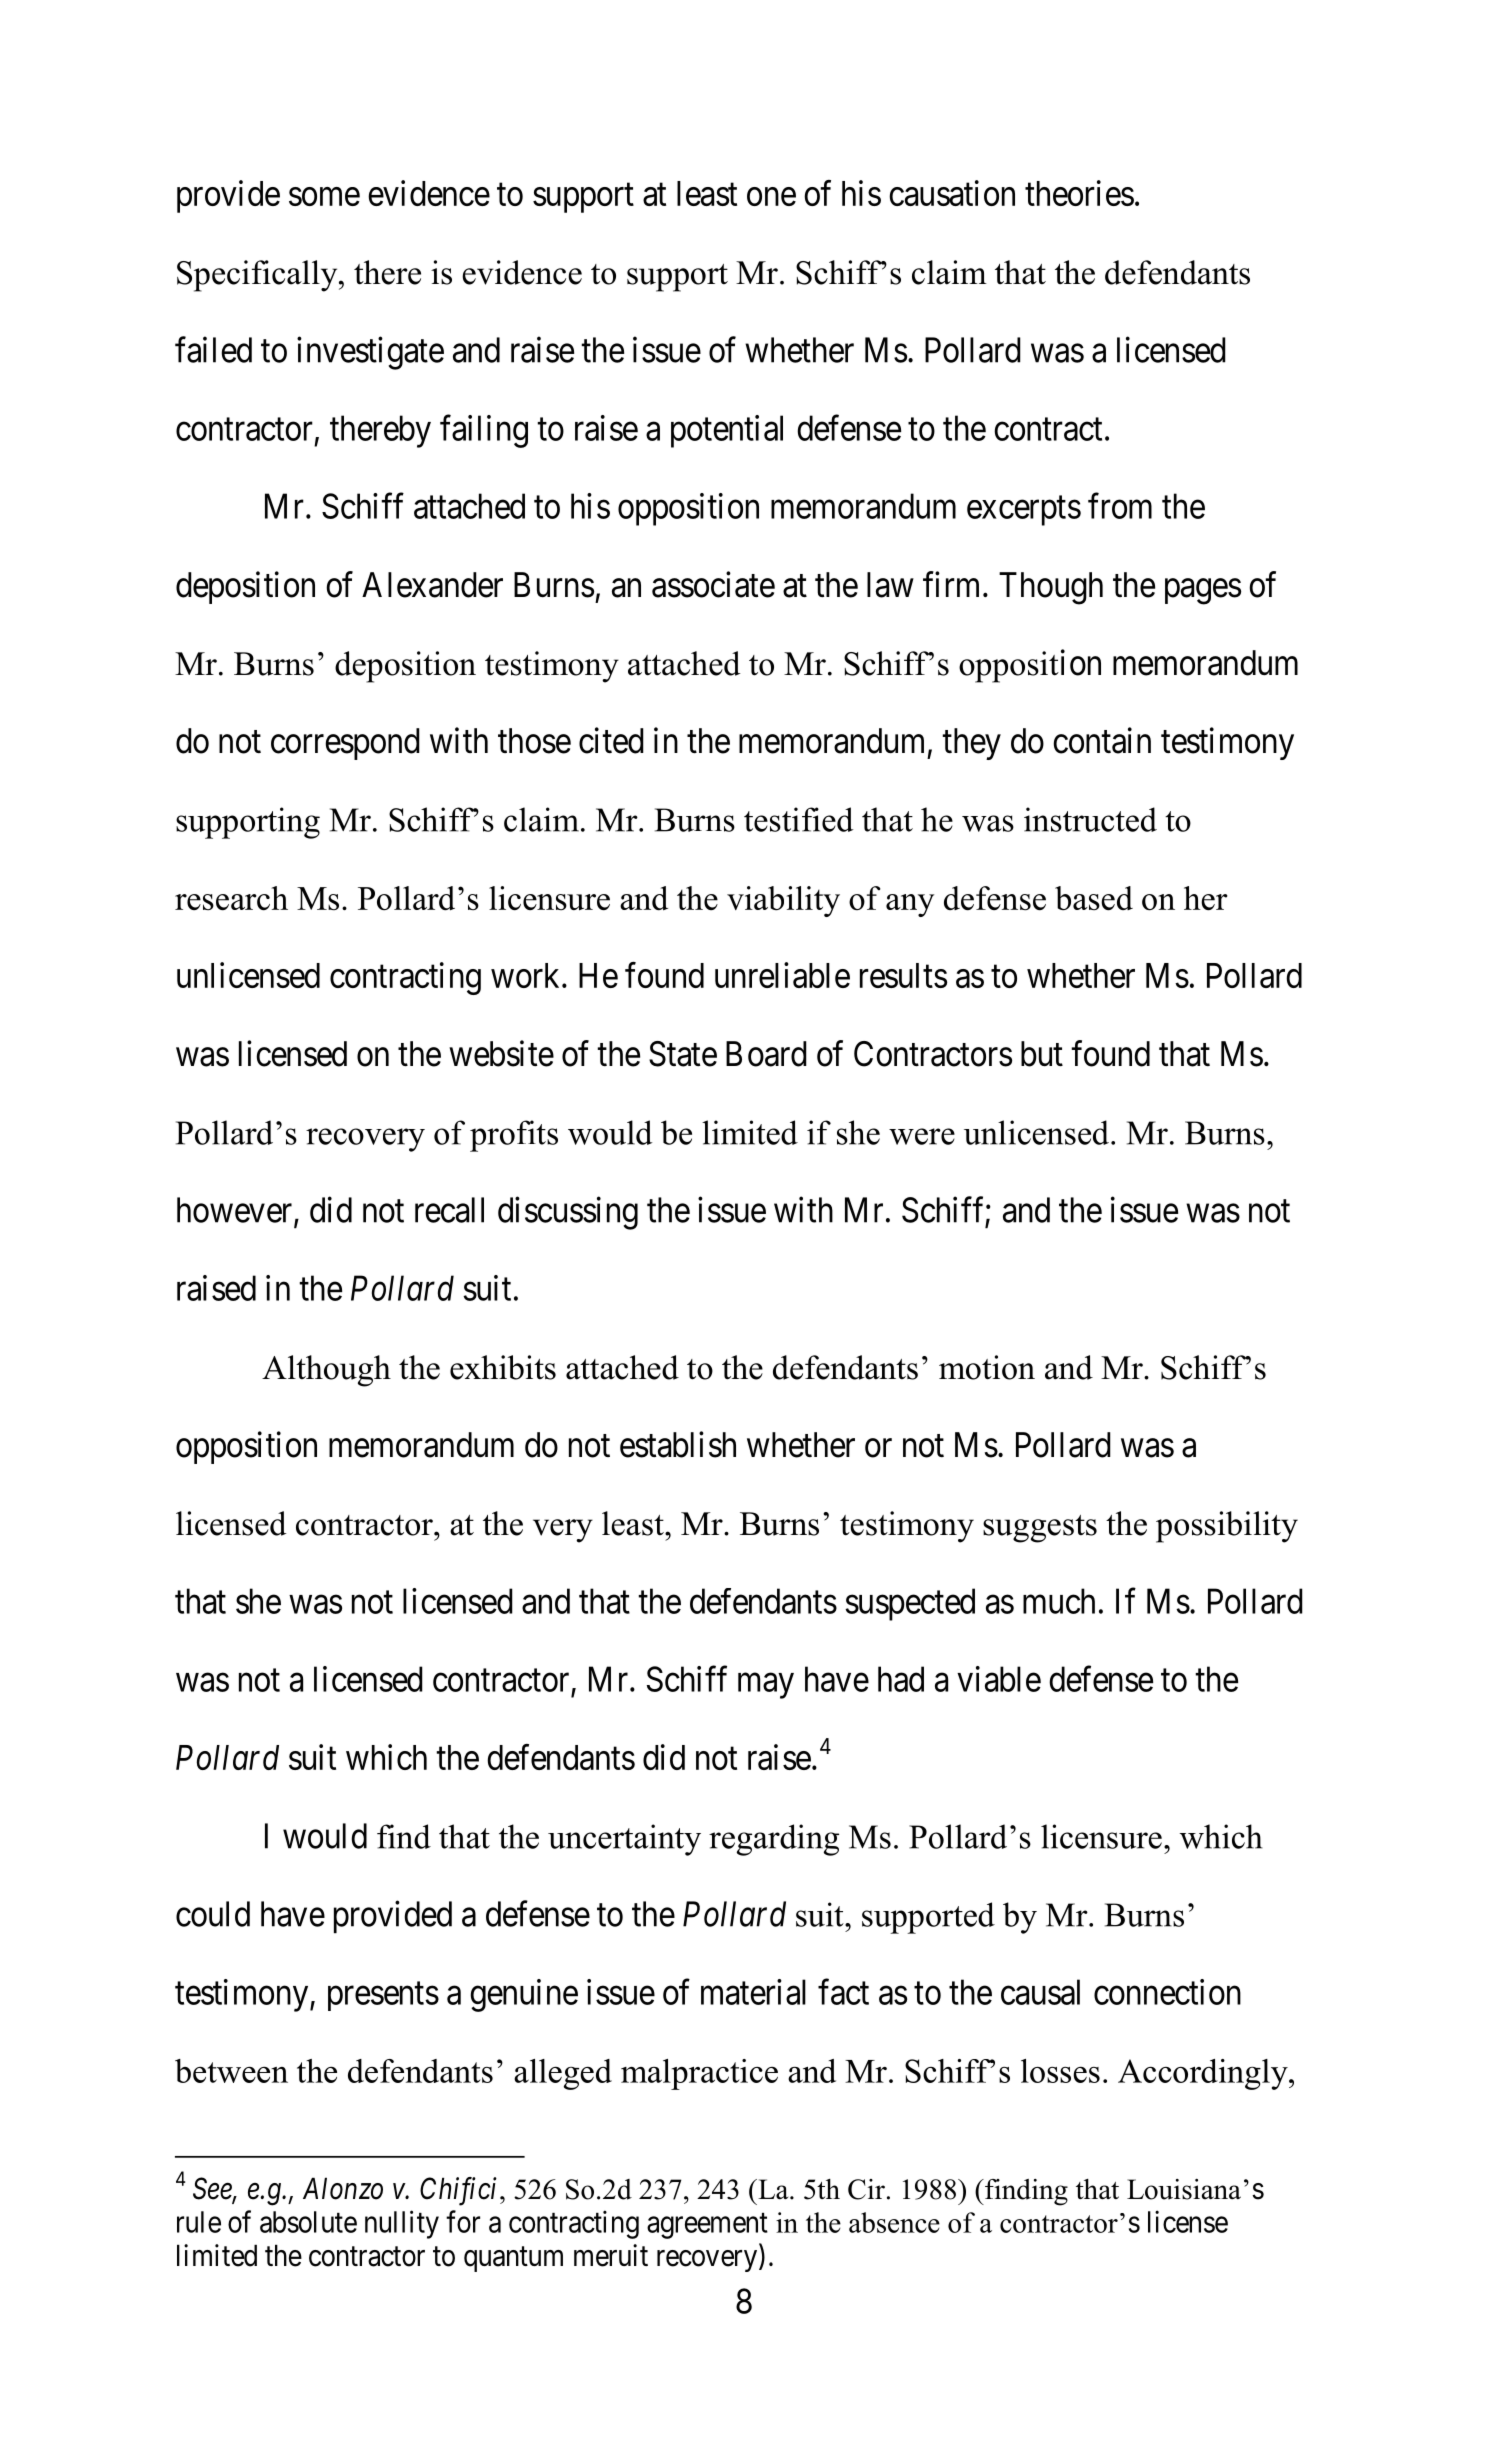  What do you see at coordinates (1042, 1054) in the screenshot?
I see `but` at bounding box center [1042, 1054].
